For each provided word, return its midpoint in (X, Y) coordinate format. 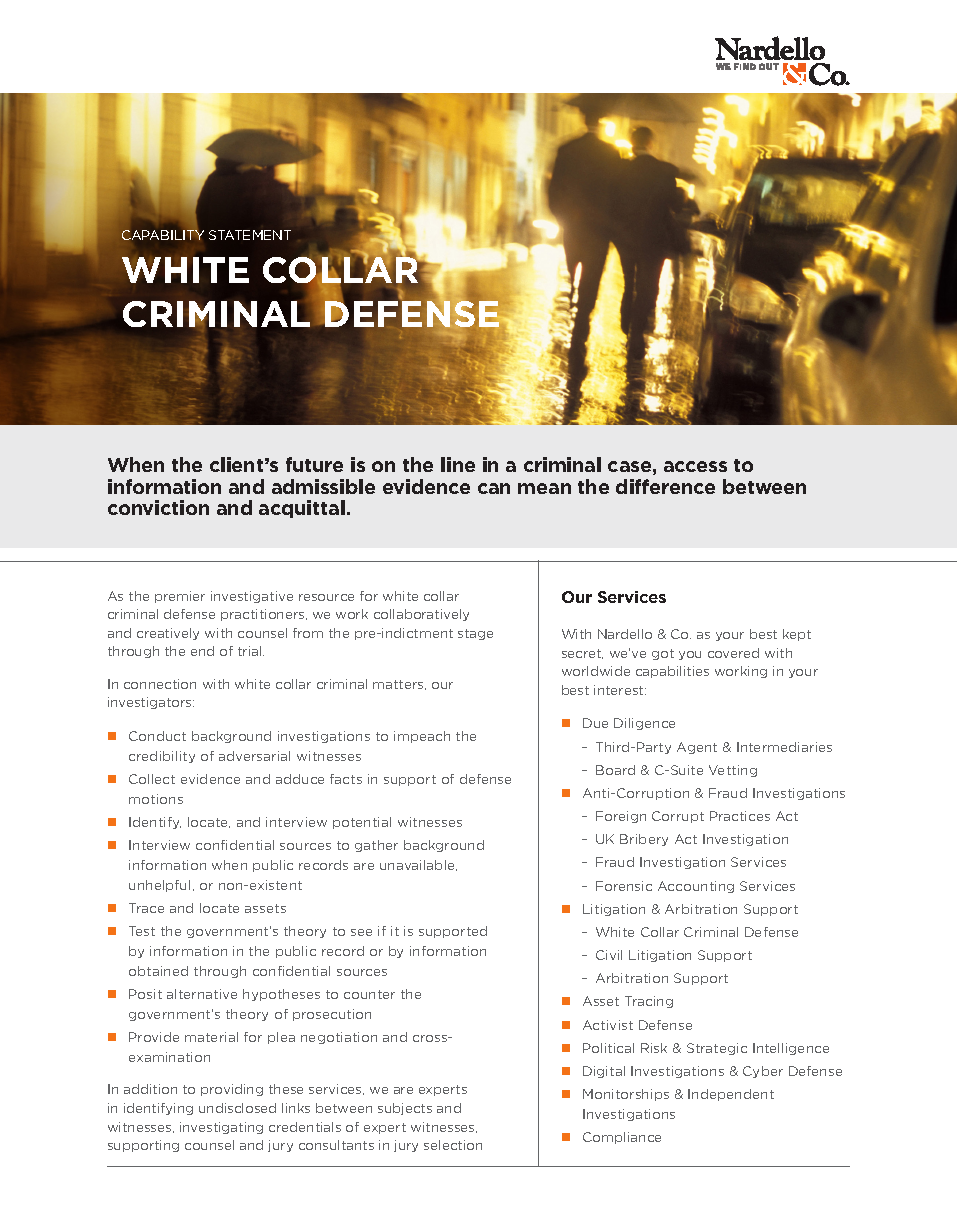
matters (399, 685)
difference (665, 486)
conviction (158, 507)
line (458, 464)
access (695, 466)
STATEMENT (250, 235)
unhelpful (159, 886)
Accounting (696, 887)
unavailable (418, 865)
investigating (221, 1128)
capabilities (672, 672)
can (494, 488)
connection (160, 684)
